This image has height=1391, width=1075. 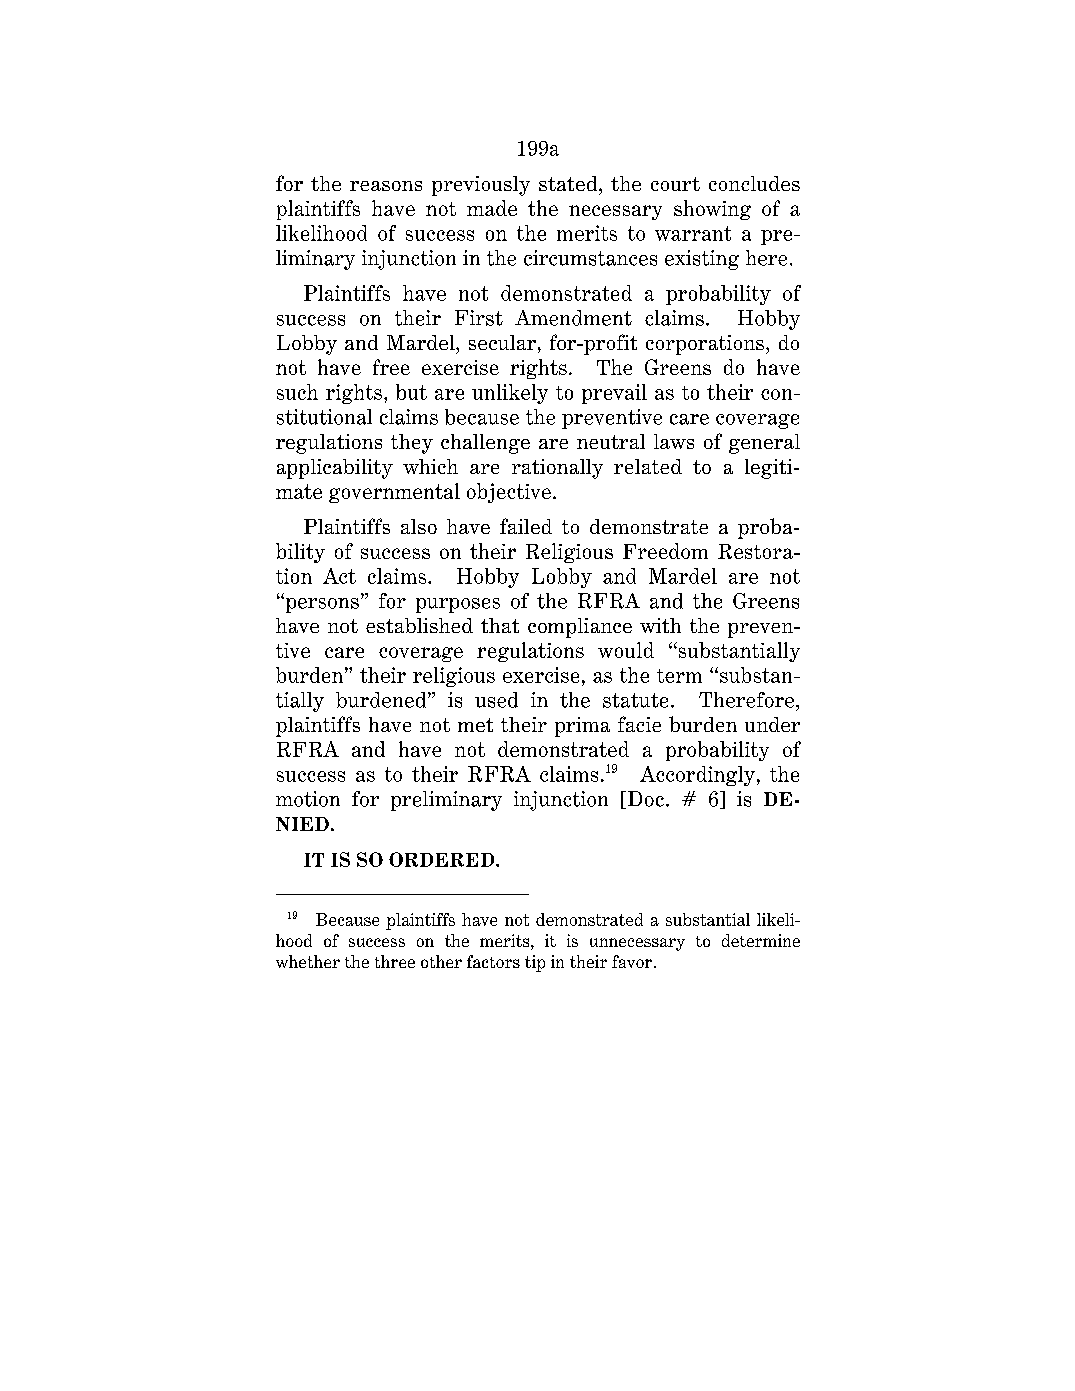 I want to click on showing, so click(x=712, y=210).
